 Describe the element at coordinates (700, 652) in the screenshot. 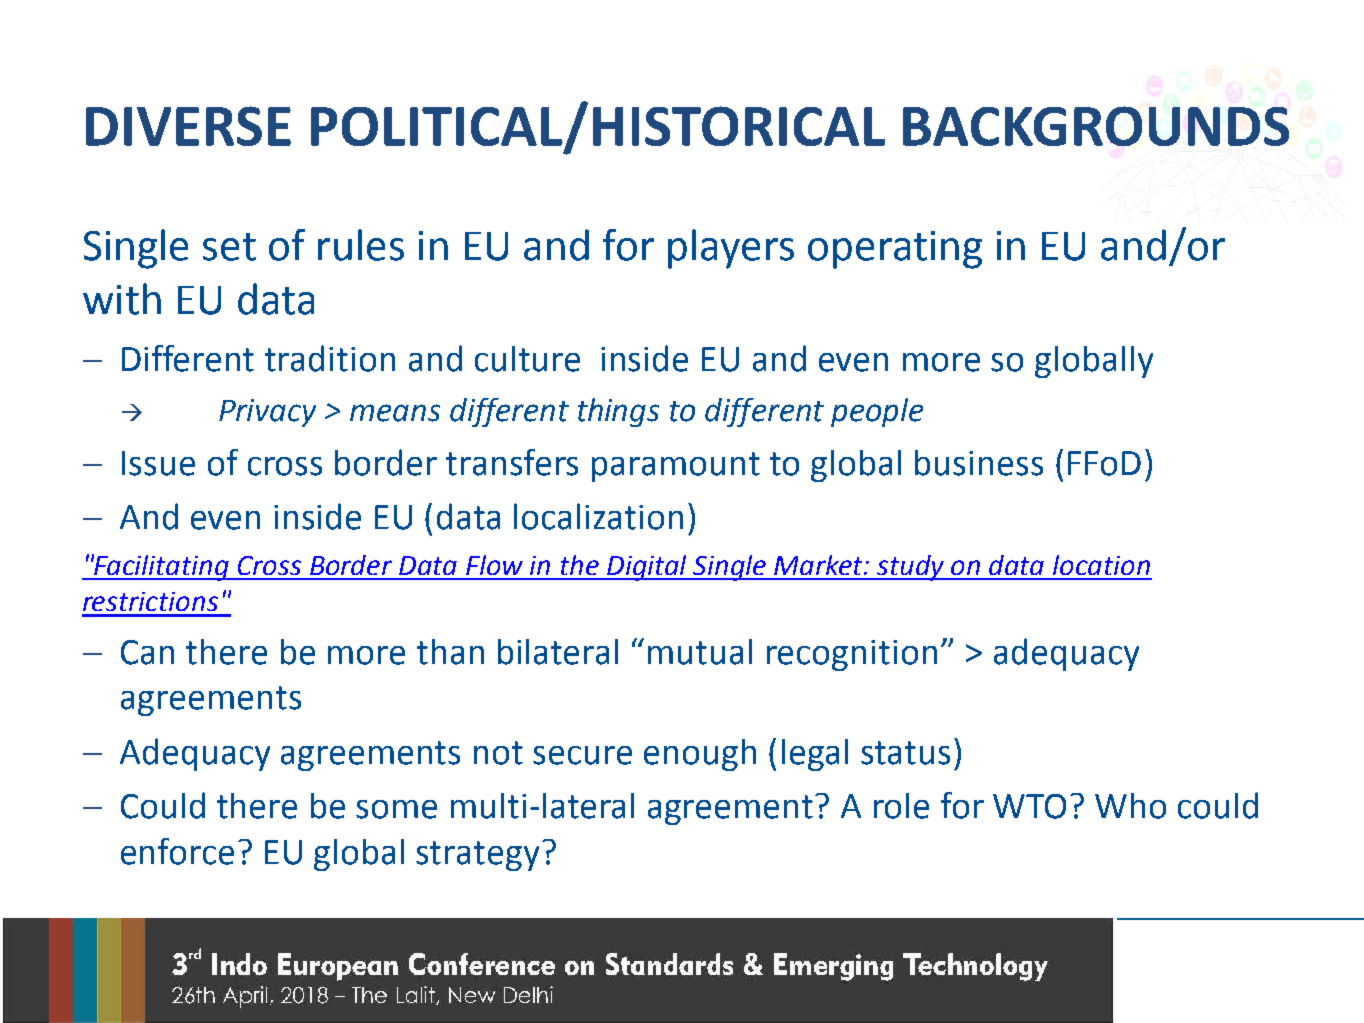

I see `mutual` at that location.
